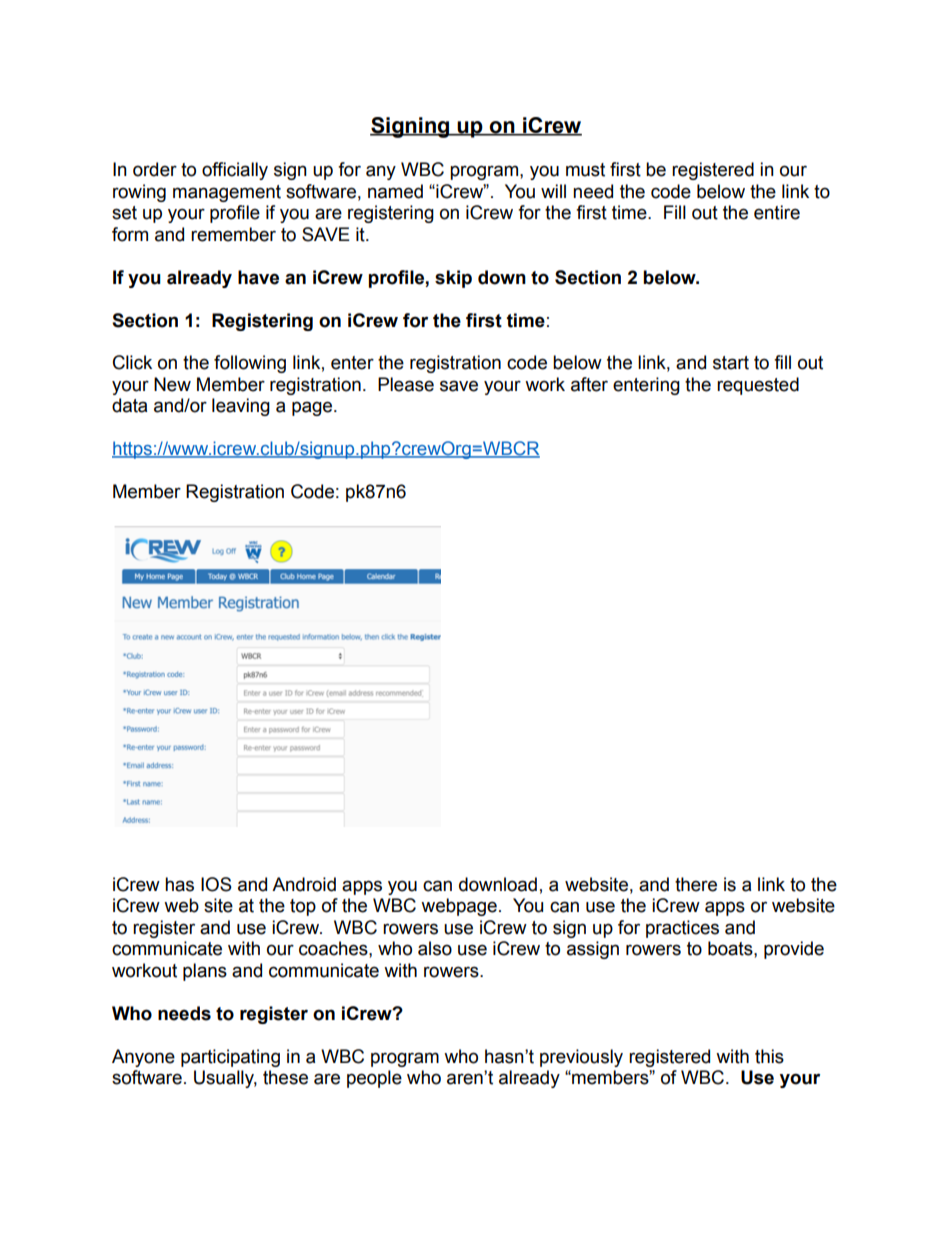  Describe the element at coordinates (406, 384) in the image. I see `Please` at that location.
